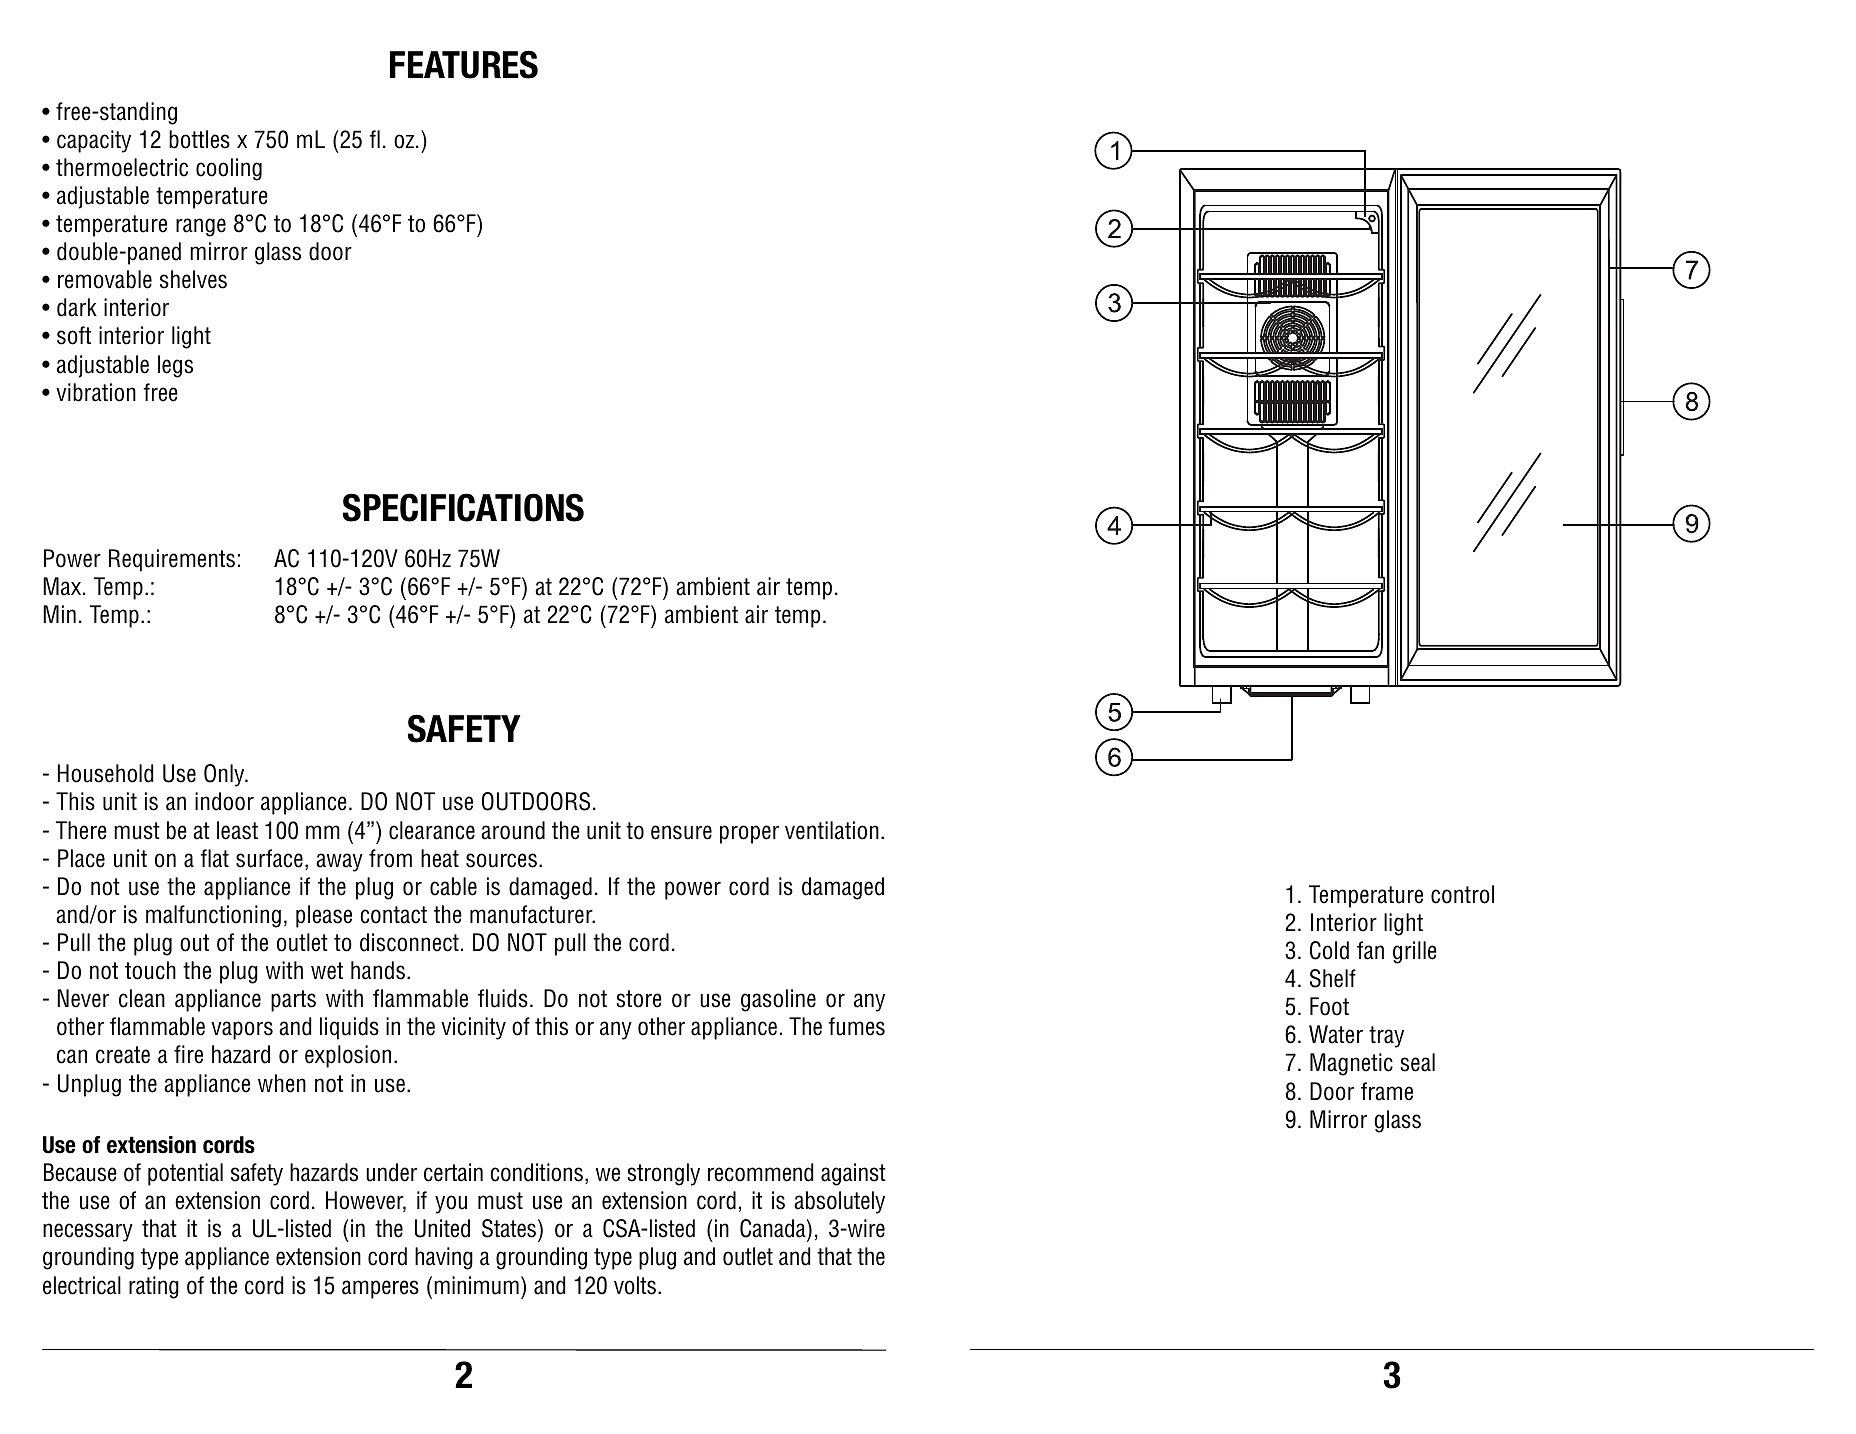 This image has height=1434, width=1856. Describe the element at coordinates (193, 279) in the image. I see `shelves` at that location.
